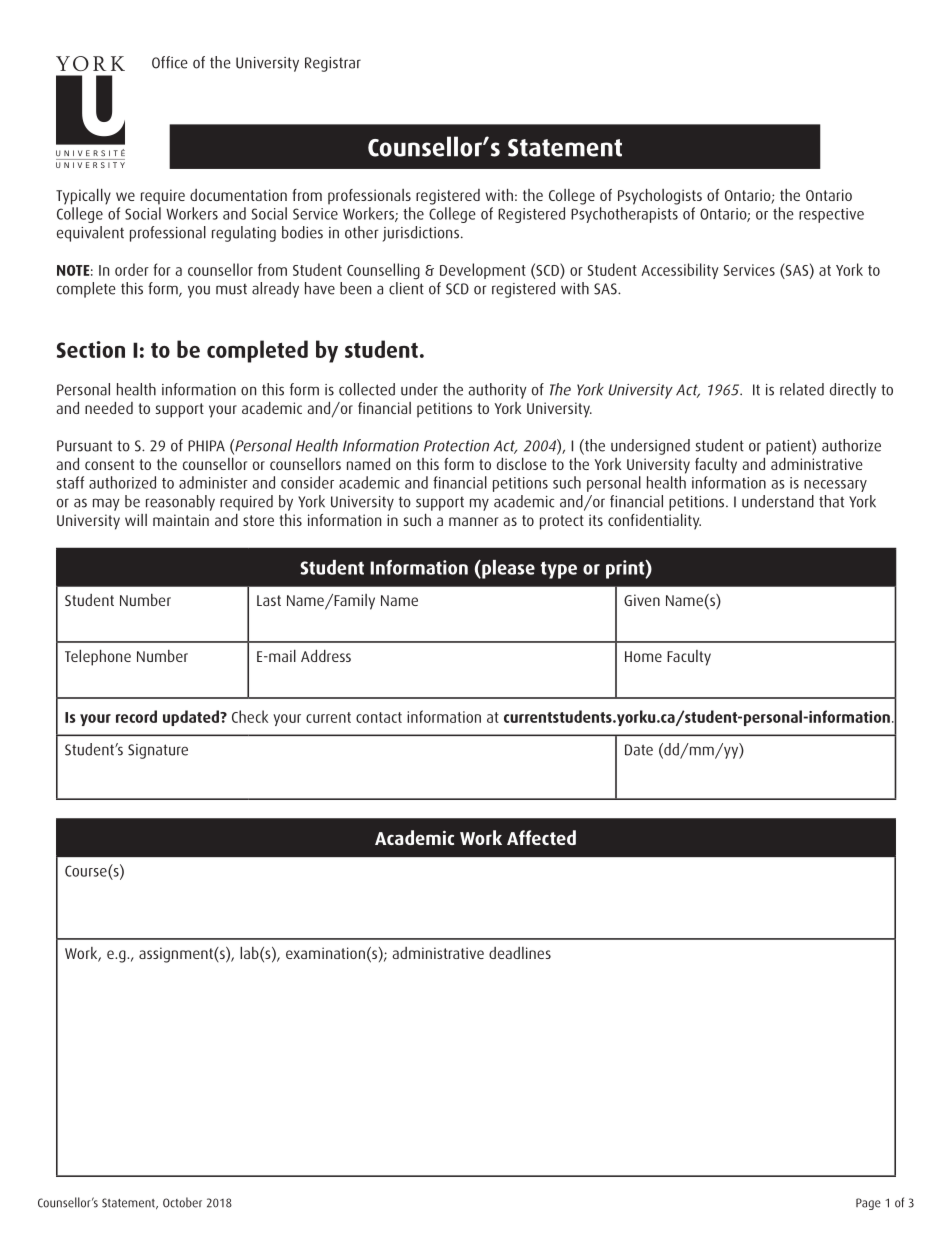  I want to click on Registrar, so click(333, 64).
